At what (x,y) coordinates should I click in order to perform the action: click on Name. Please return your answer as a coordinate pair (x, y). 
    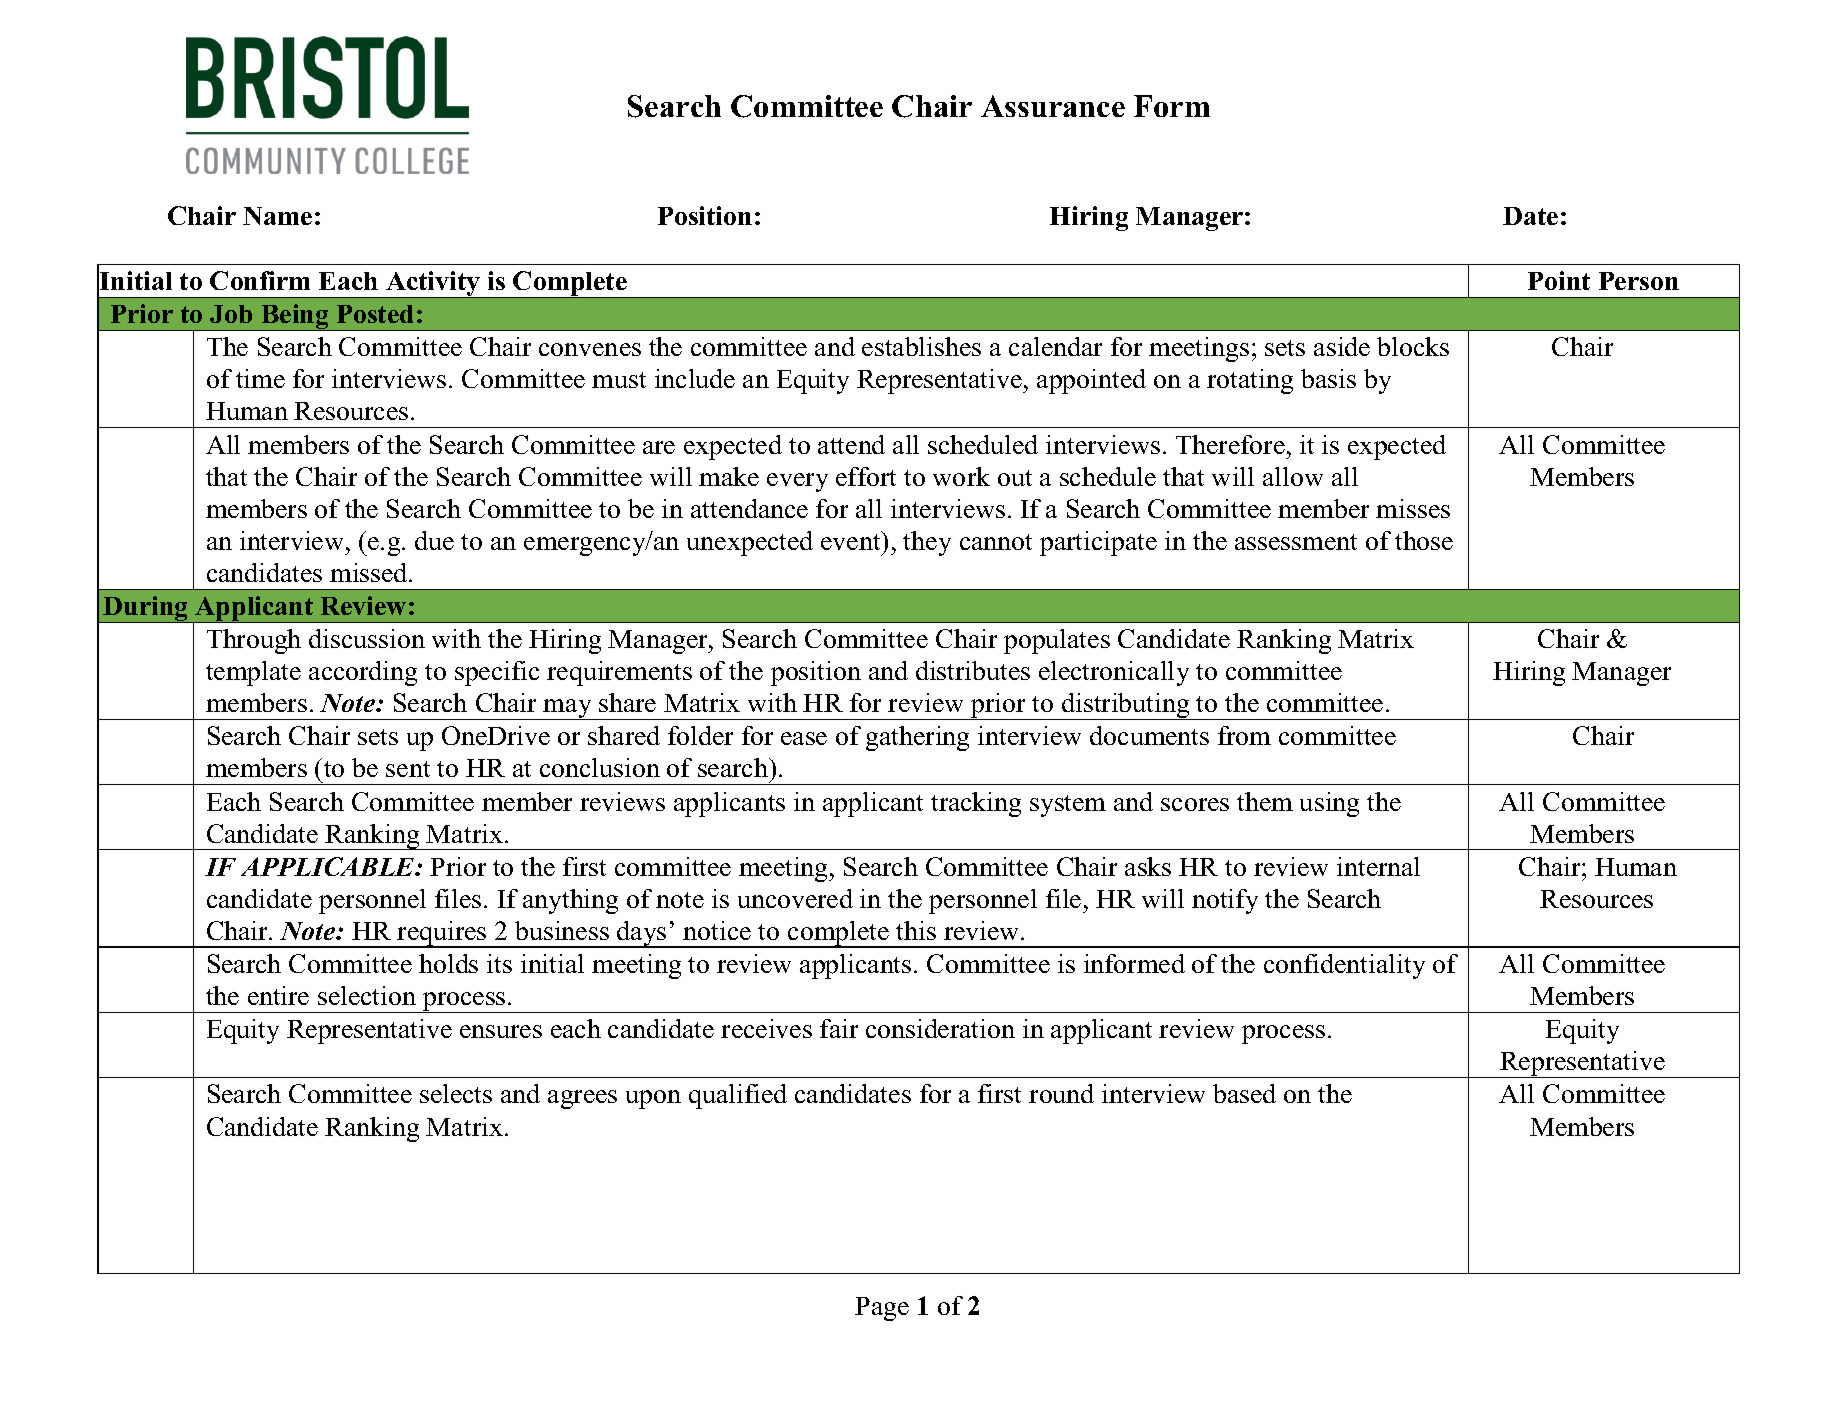
    Looking at the image, I should click on (277, 216).
